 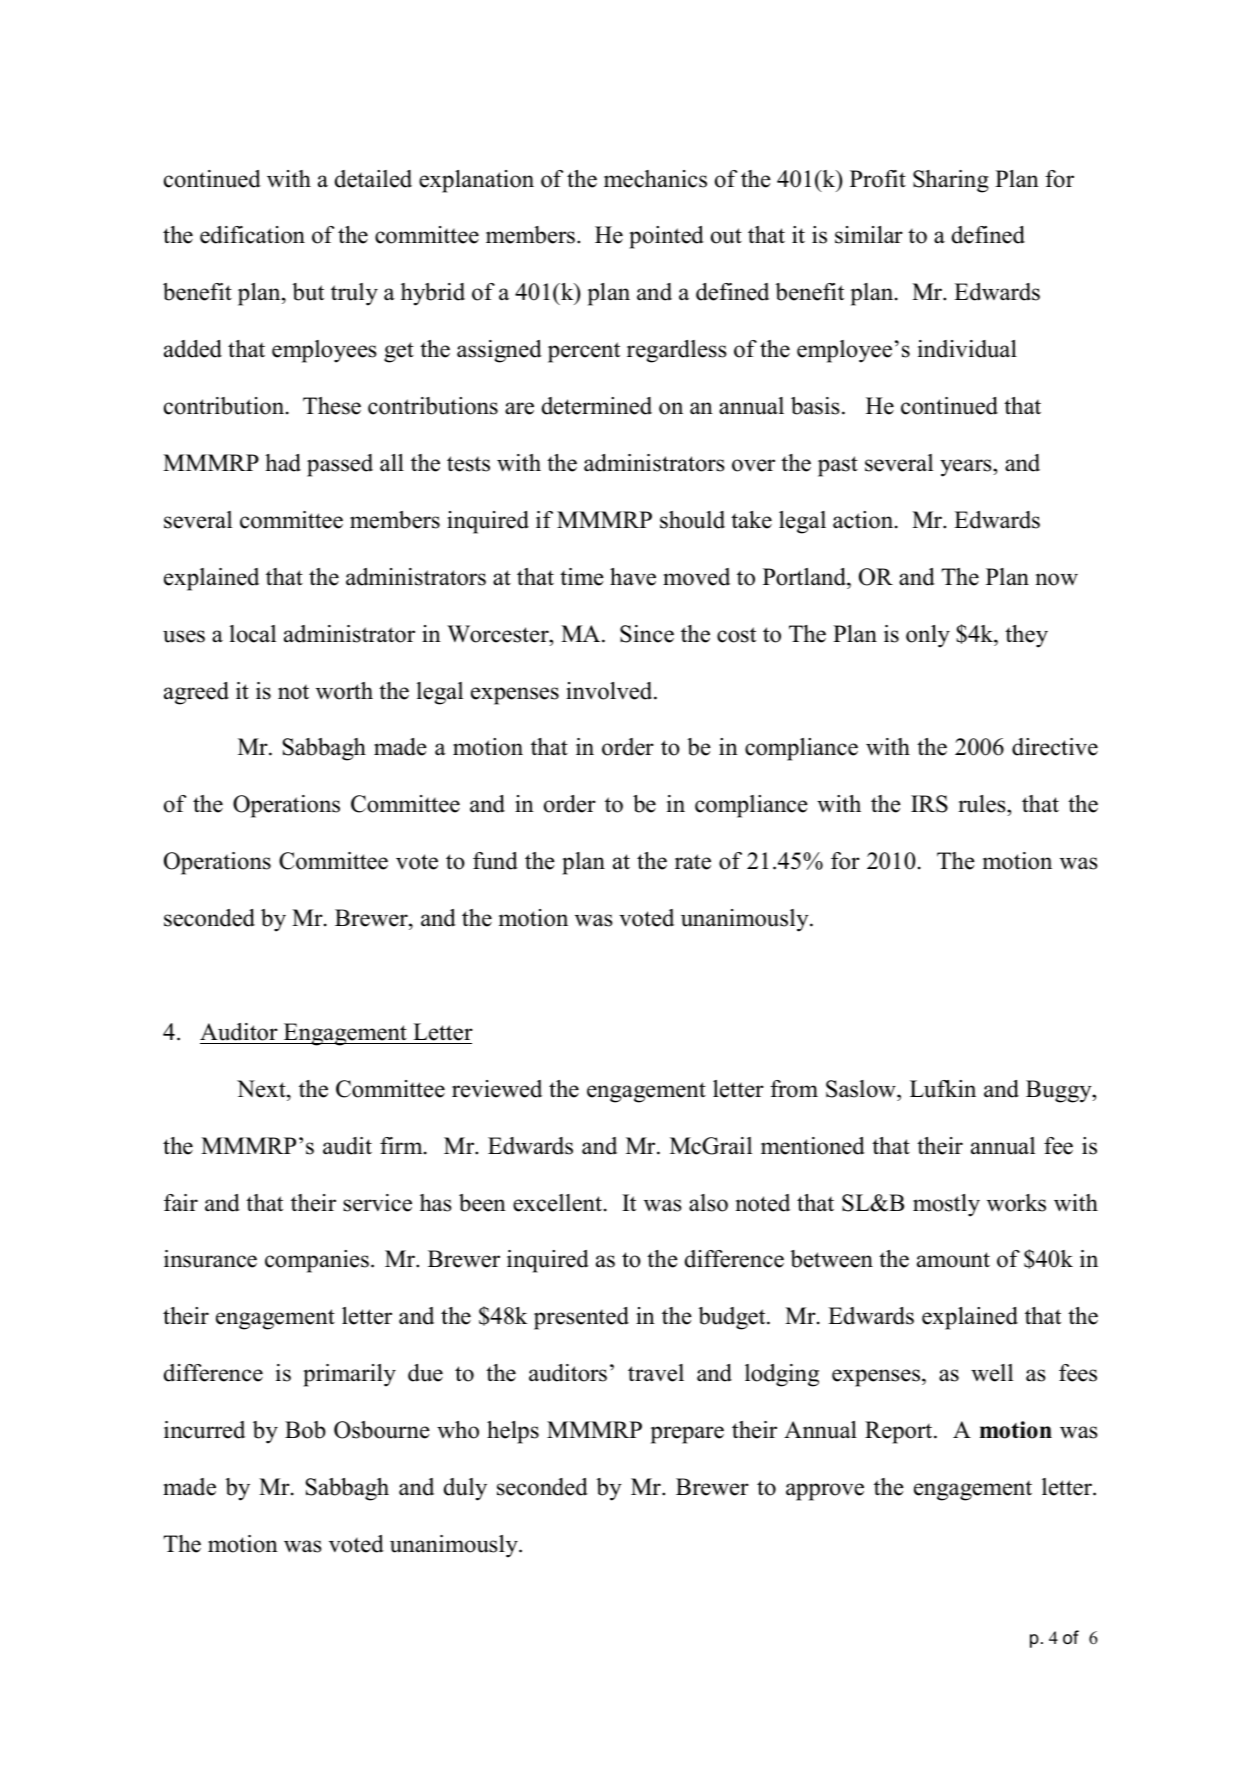 I want to click on Lufkin, so click(x=943, y=1089).
